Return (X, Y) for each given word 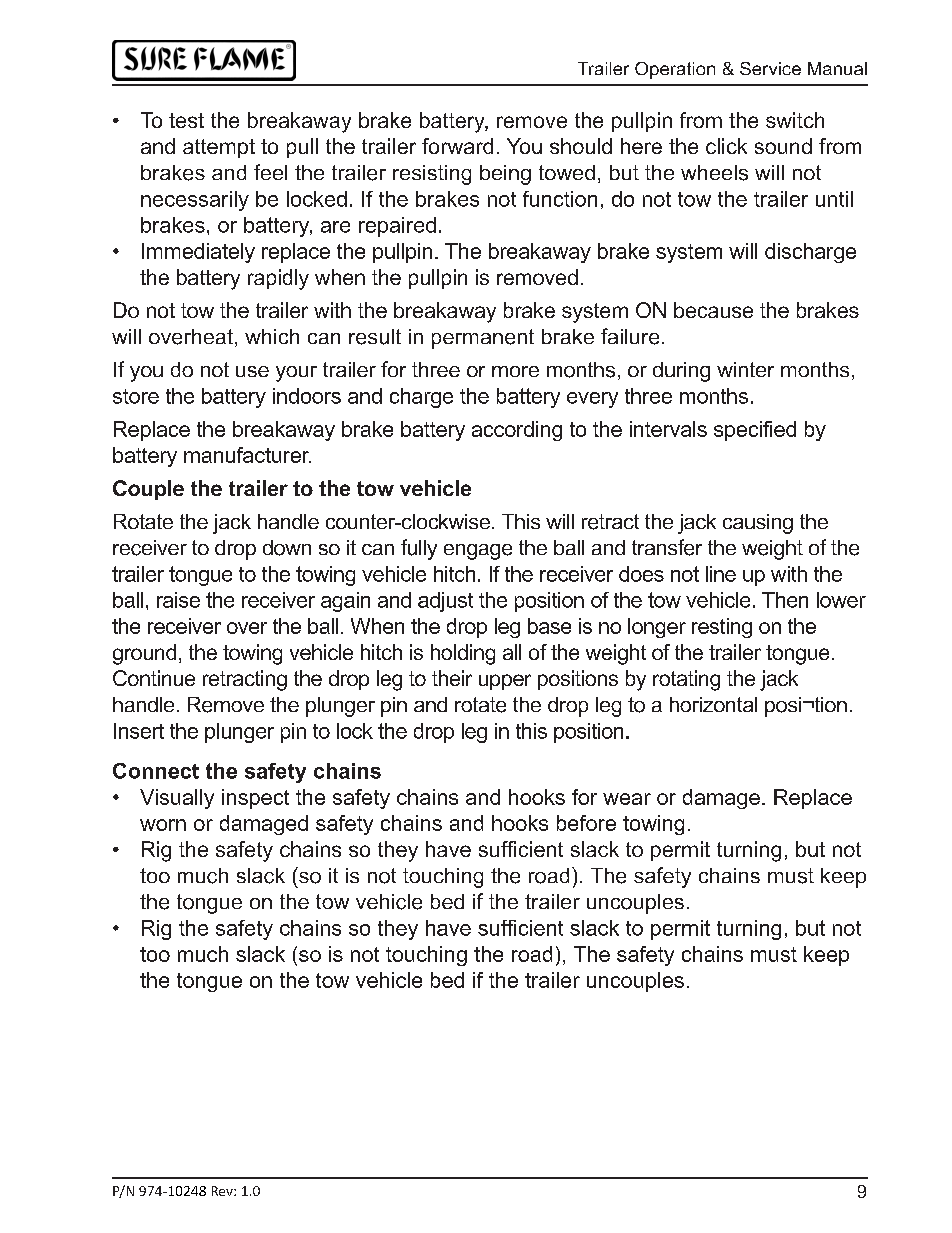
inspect (255, 799)
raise (178, 600)
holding (463, 654)
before (586, 823)
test (186, 120)
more (515, 371)
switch (795, 120)
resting (722, 628)
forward (457, 146)
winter (745, 369)
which (272, 336)
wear (627, 799)
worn (163, 825)
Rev (223, 1191)
